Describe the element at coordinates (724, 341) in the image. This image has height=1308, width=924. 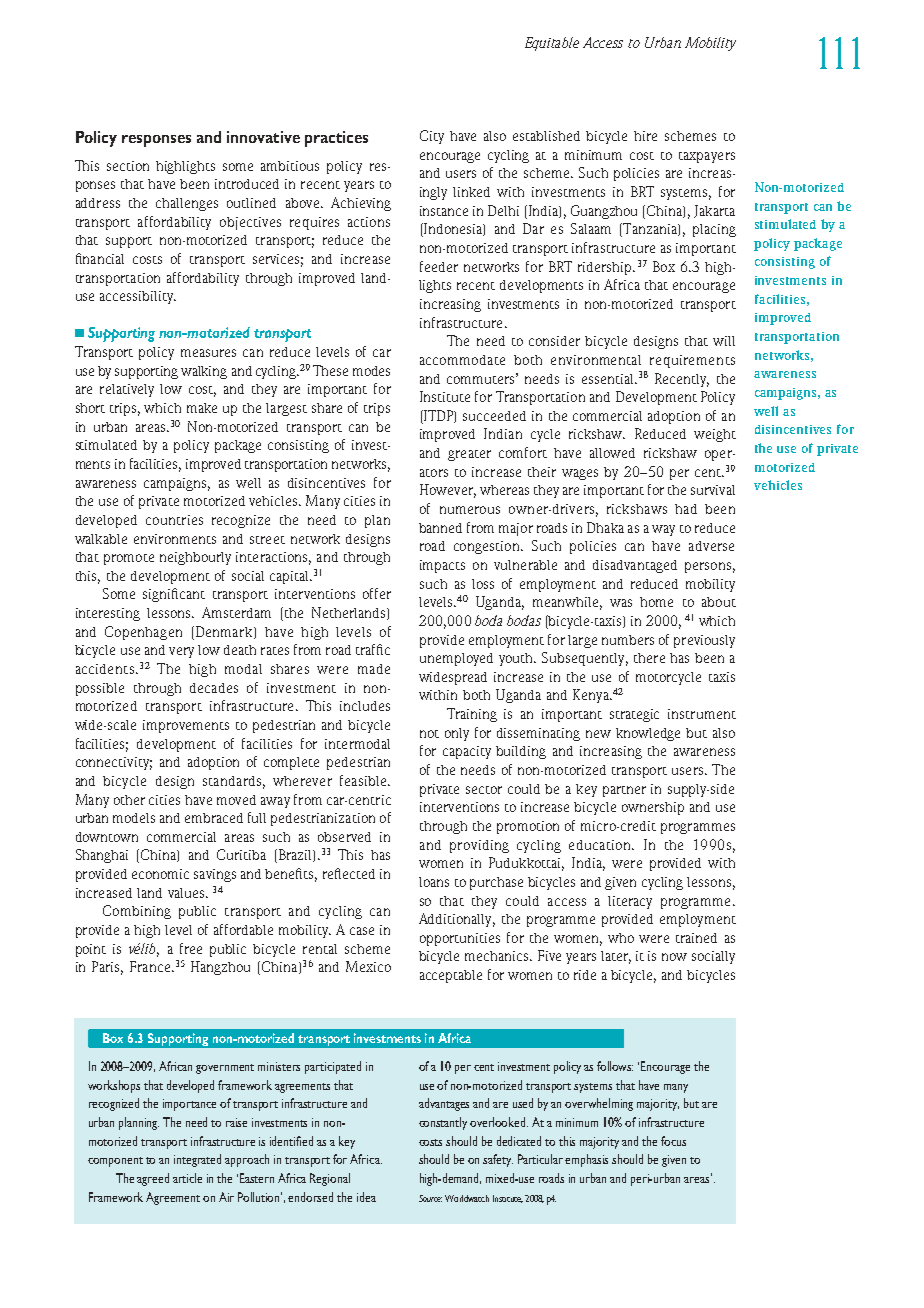
I see `will` at that location.
